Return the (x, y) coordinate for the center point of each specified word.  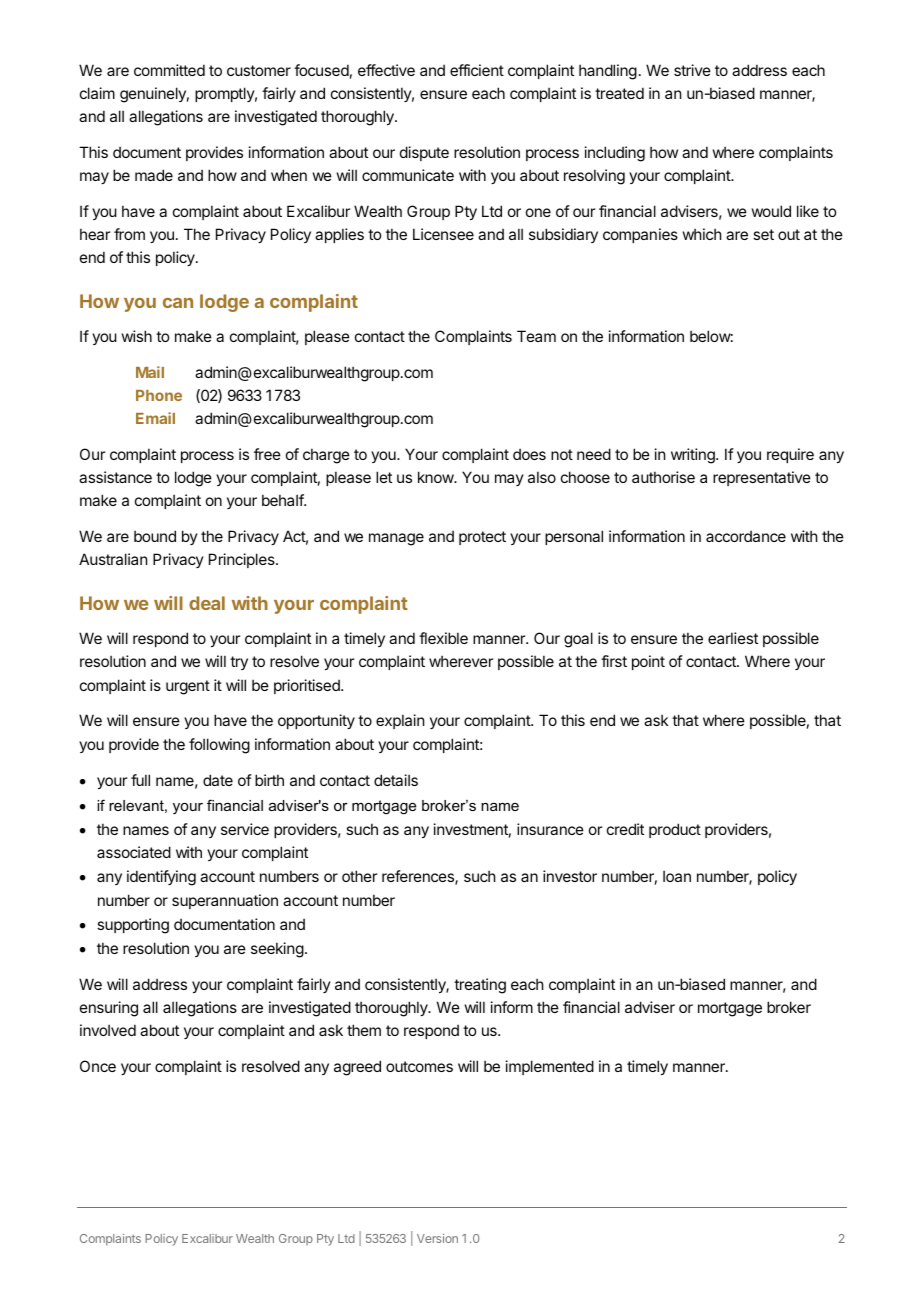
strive (692, 70)
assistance (115, 477)
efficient (477, 70)
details (396, 780)
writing (694, 456)
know (436, 477)
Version (437, 1238)
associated (134, 852)
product (675, 830)
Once (98, 1066)
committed (169, 70)
